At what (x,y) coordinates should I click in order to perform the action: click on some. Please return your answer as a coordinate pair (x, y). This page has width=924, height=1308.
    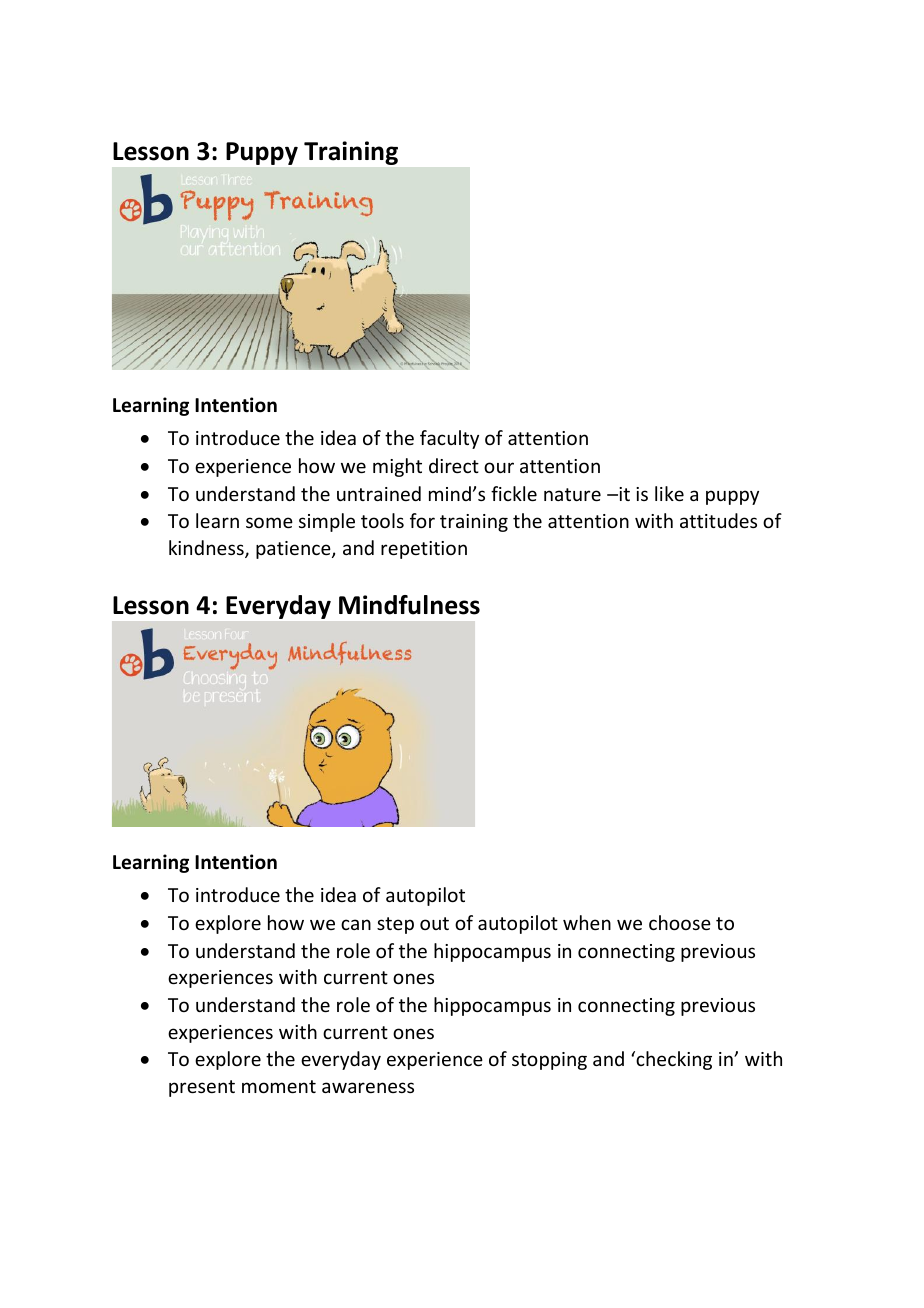
    Looking at the image, I should click on (269, 522).
